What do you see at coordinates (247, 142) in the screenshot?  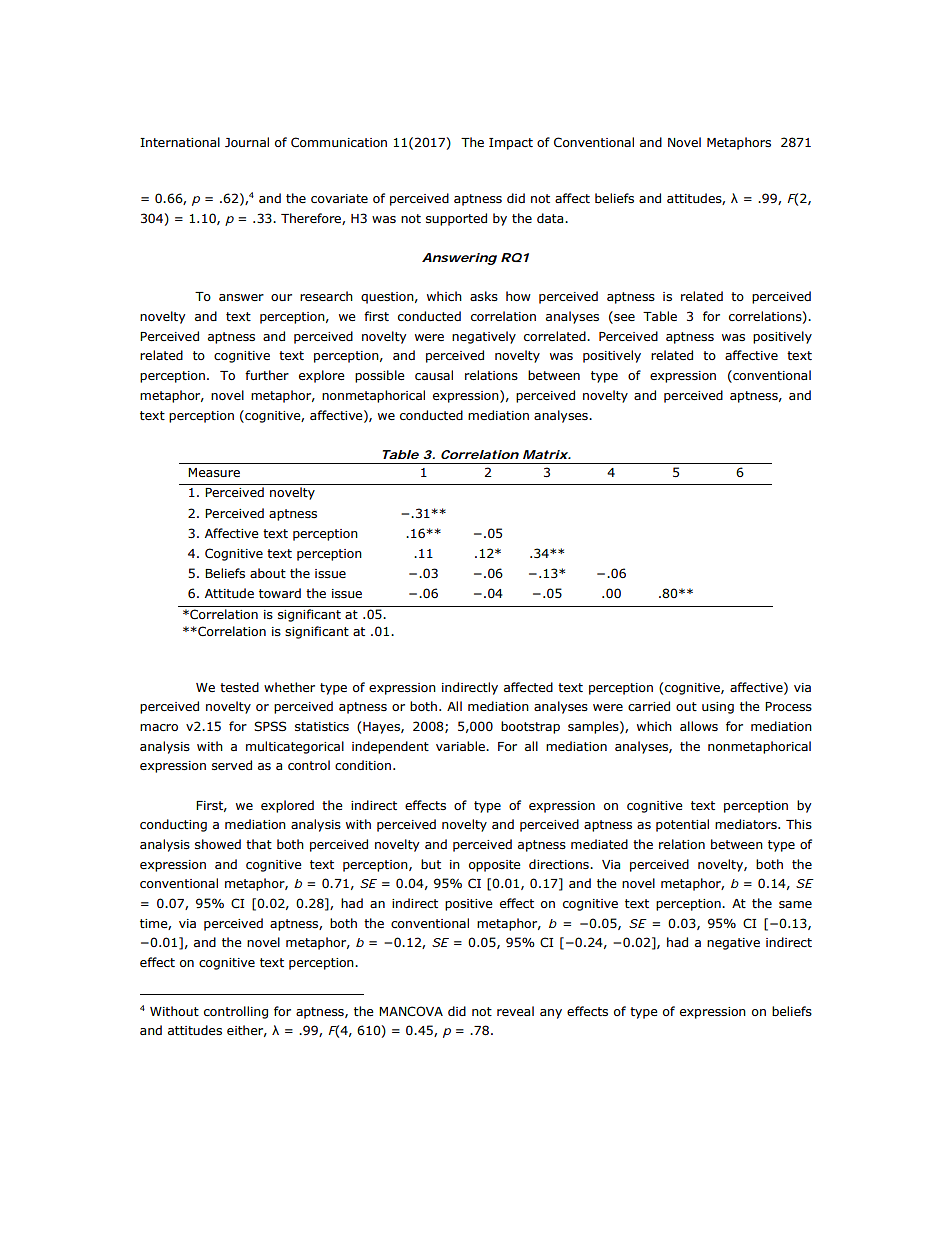 I see `Journal` at bounding box center [247, 142].
